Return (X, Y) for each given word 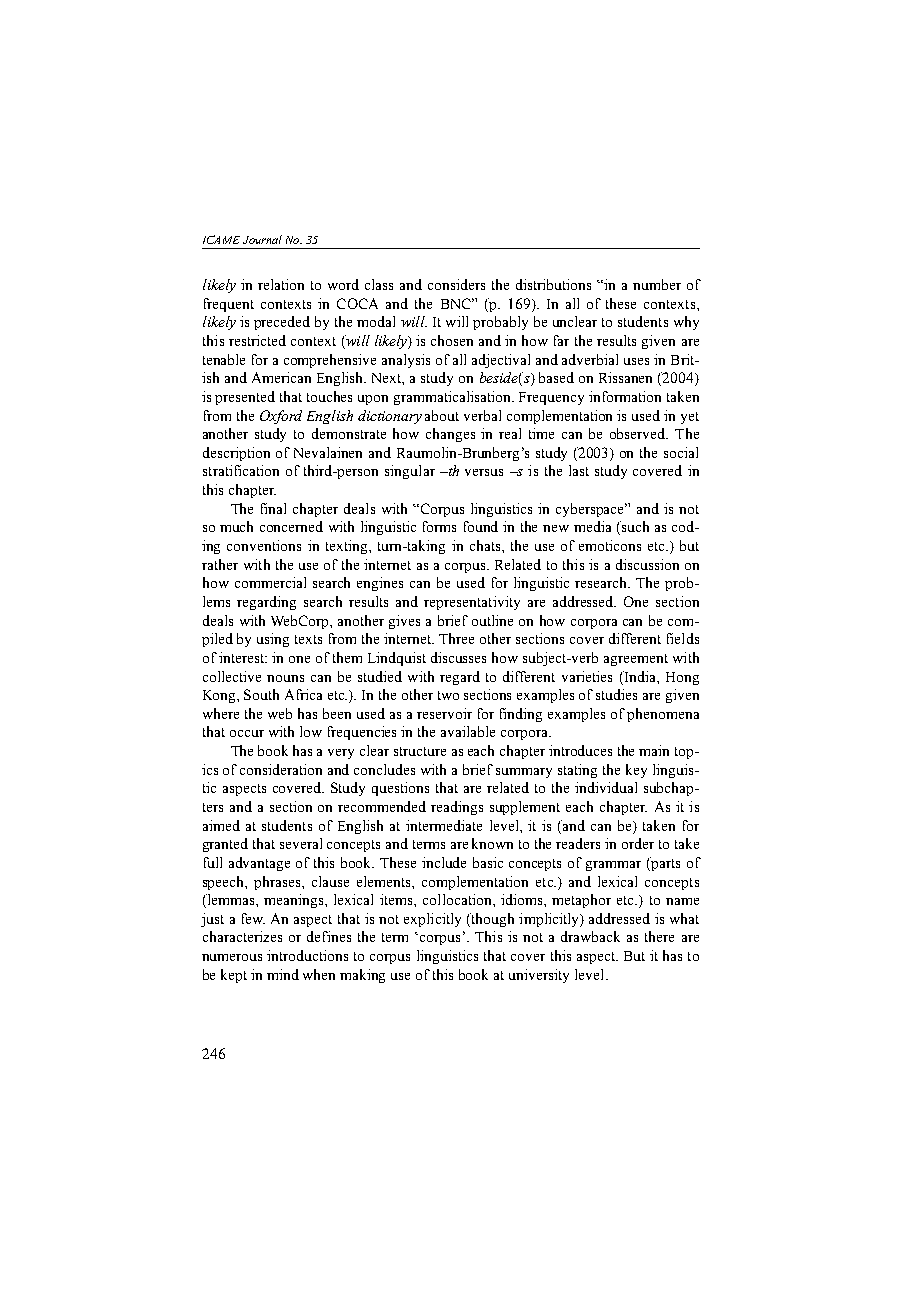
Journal (262, 239)
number (657, 284)
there (659, 936)
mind (283, 974)
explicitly (432, 920)
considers (456, 284)
